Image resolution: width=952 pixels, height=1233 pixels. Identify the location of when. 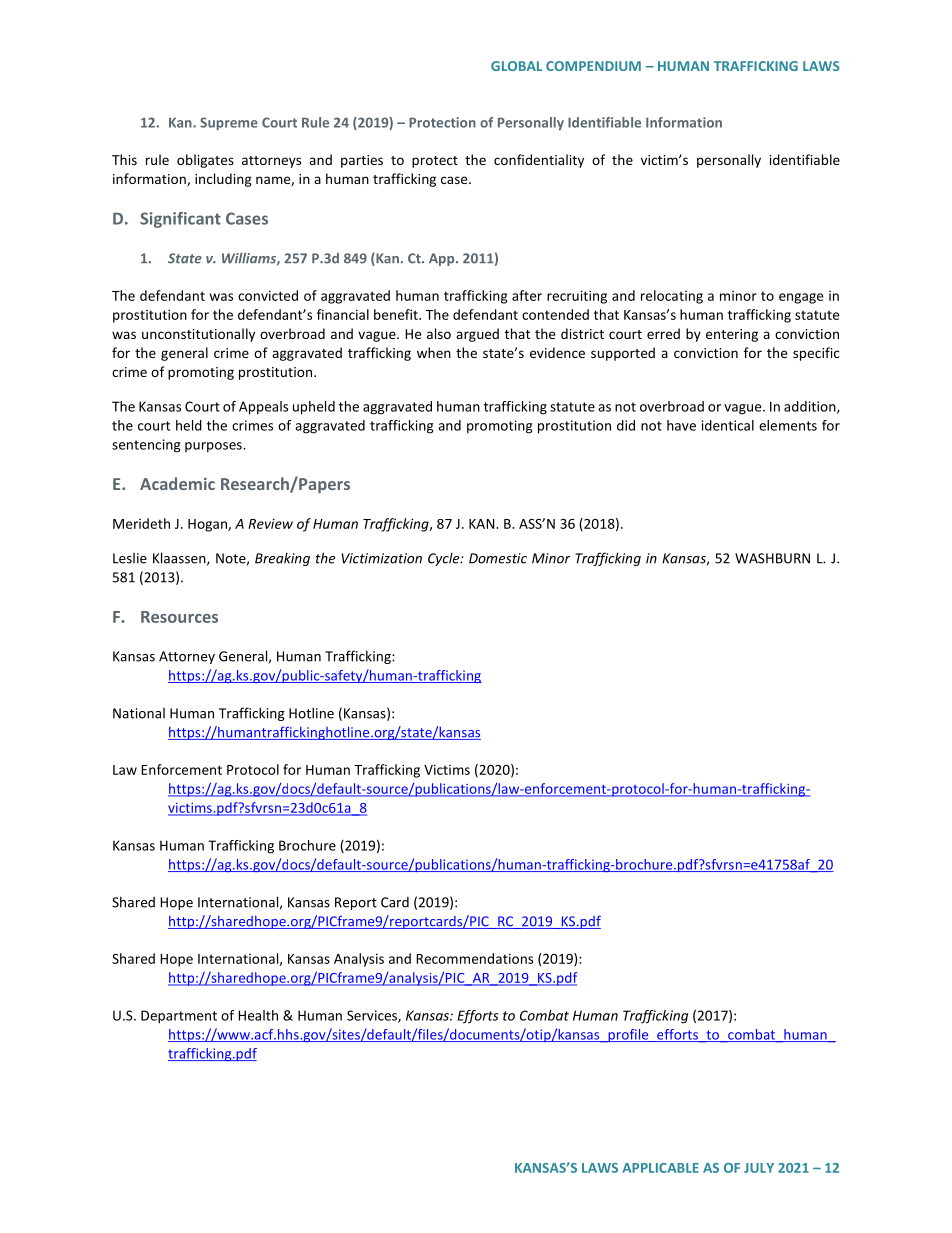
(434, 352).
